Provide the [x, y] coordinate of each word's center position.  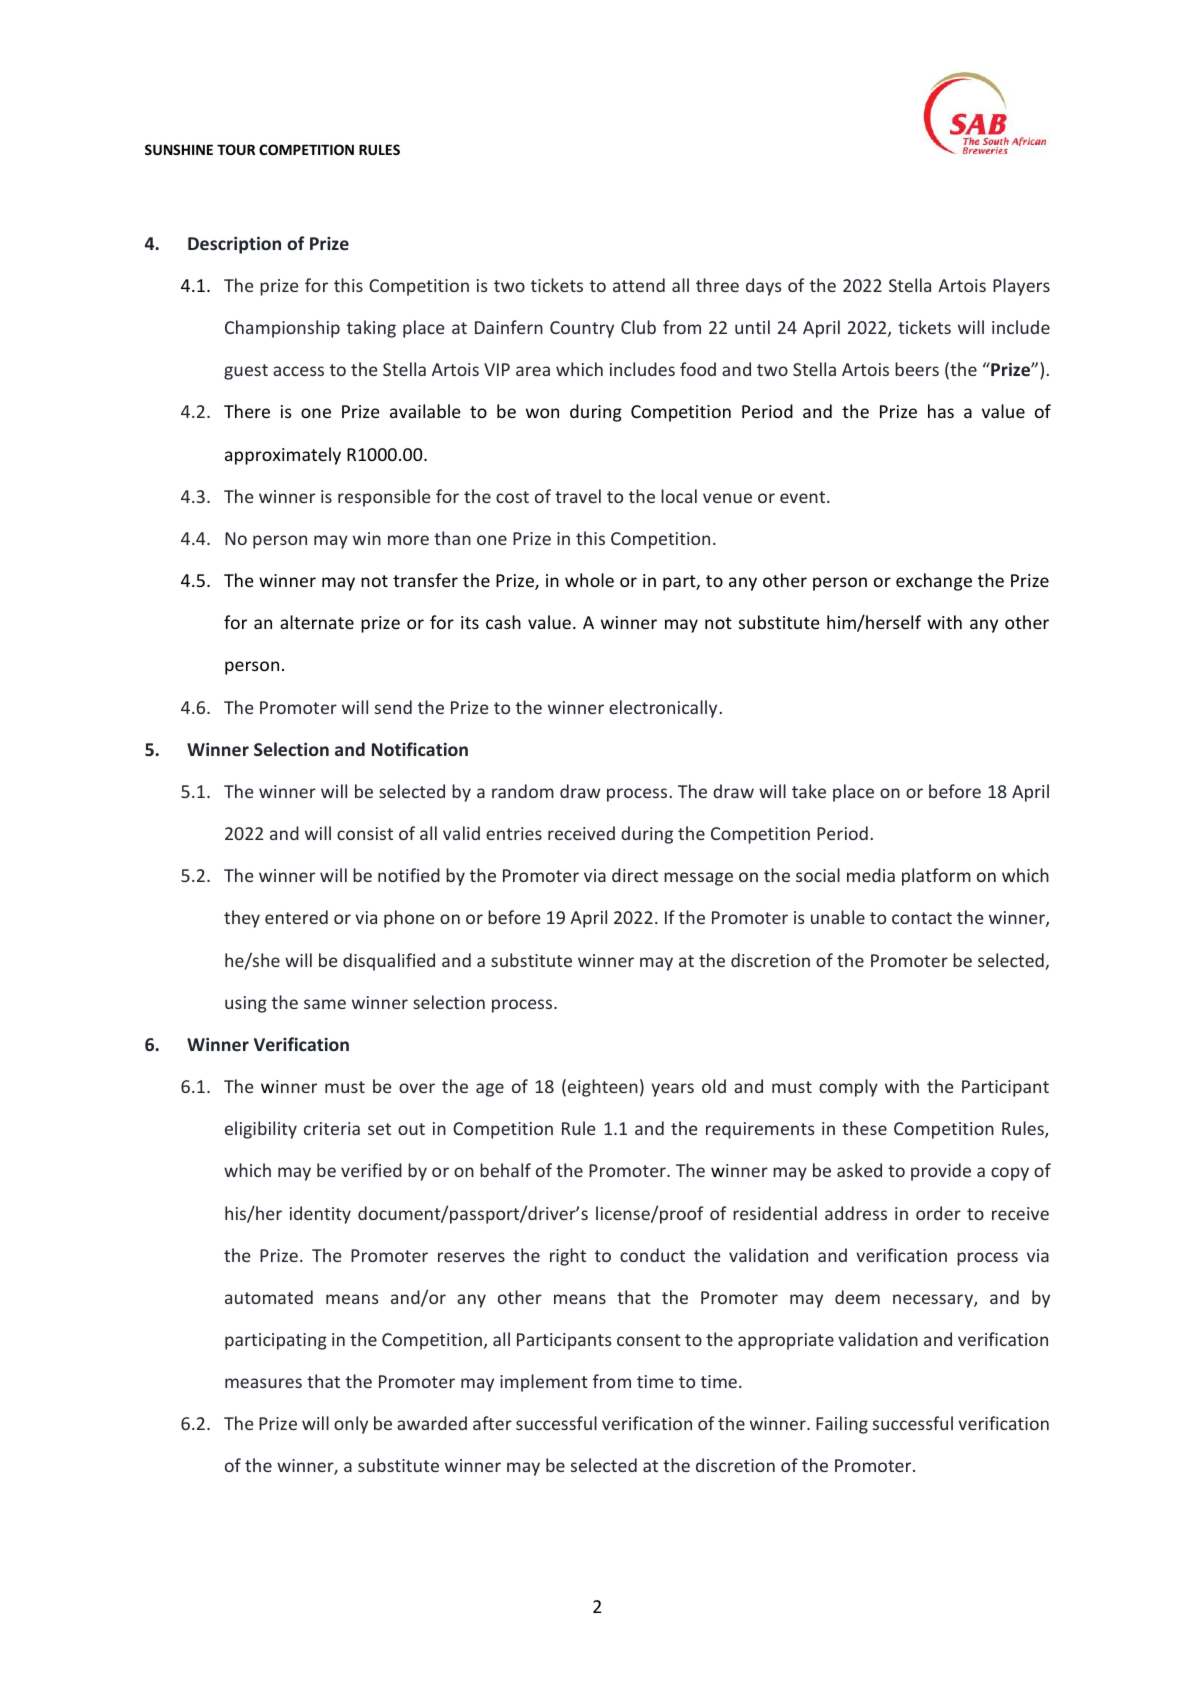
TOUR [236, 149]
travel [578, 496]
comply [848, 1088]
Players [1021, 287]
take [809, 791]
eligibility [261, 1130]
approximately [283, 456]
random [523, 791]
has [941, 411]
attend [639, 285]
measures [263, 1383]
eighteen [603, 1088]
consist [365, 833]
